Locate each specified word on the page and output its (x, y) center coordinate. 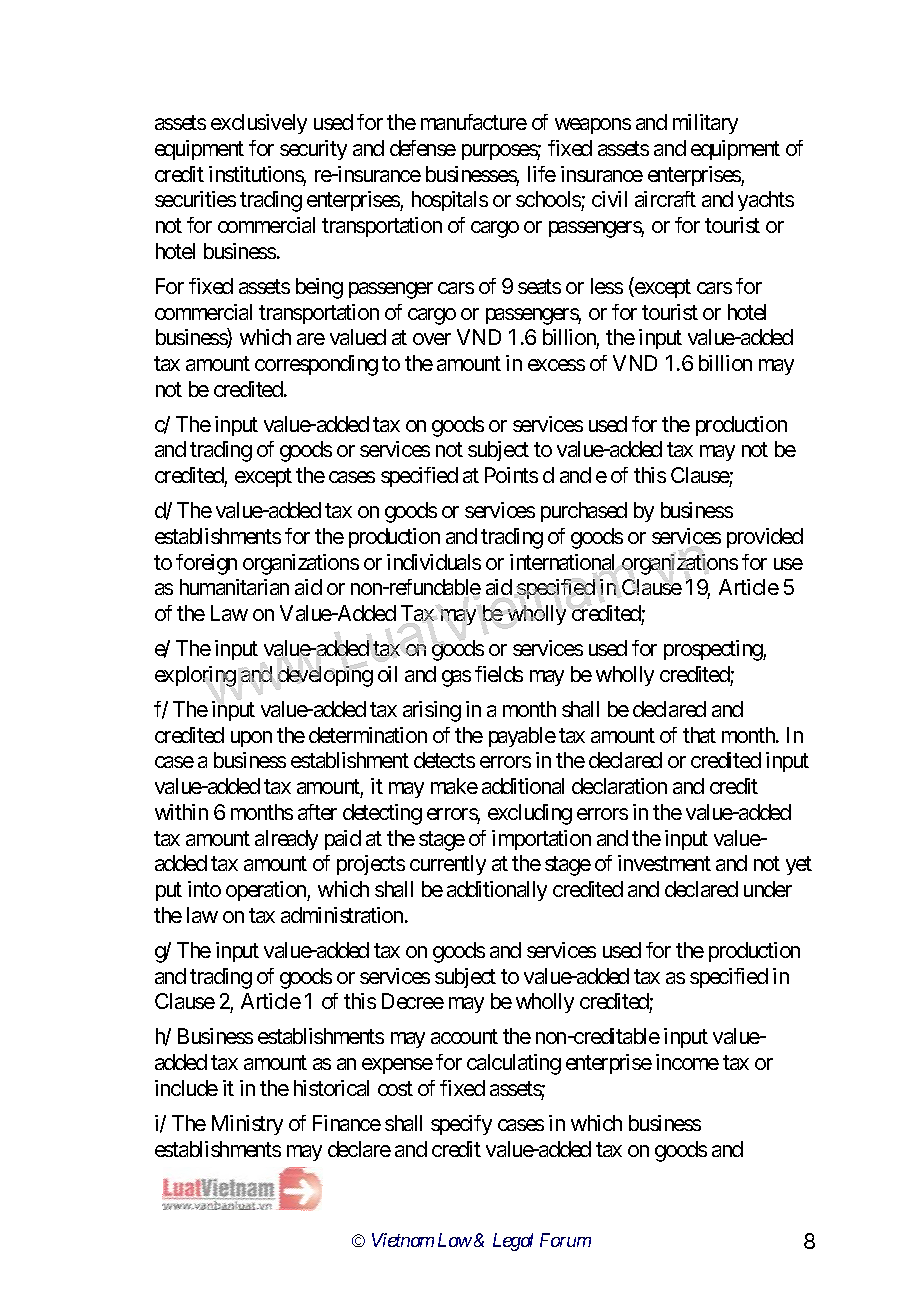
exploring (195, 676)
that (699, 735)
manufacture (474, 122)
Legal (513, 1242)
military (705, 124)
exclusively (259, 124)
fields (499, 674)
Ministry (247, 1125)
